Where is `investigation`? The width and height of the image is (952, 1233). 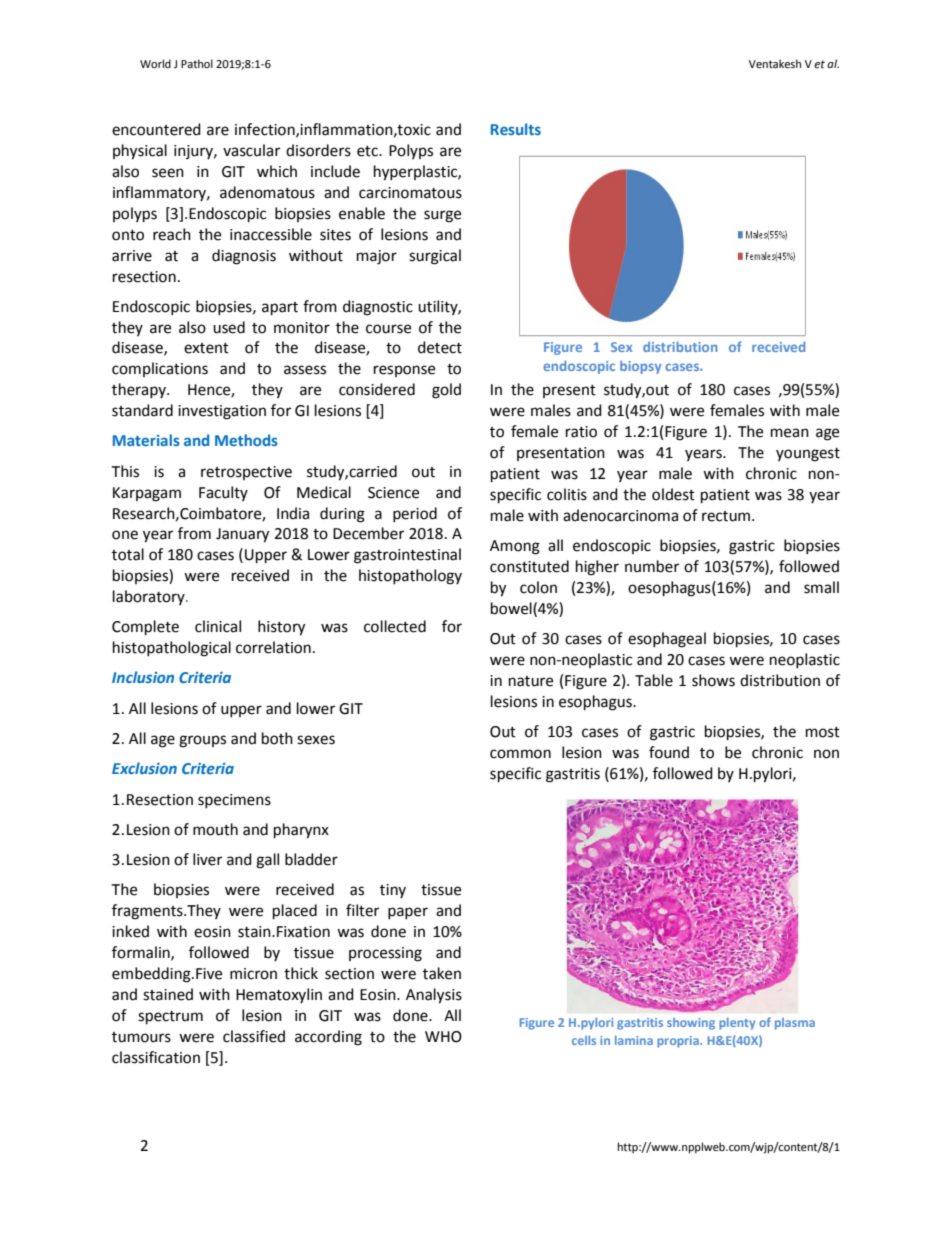 investigation is located at coordinates (222, 412).
